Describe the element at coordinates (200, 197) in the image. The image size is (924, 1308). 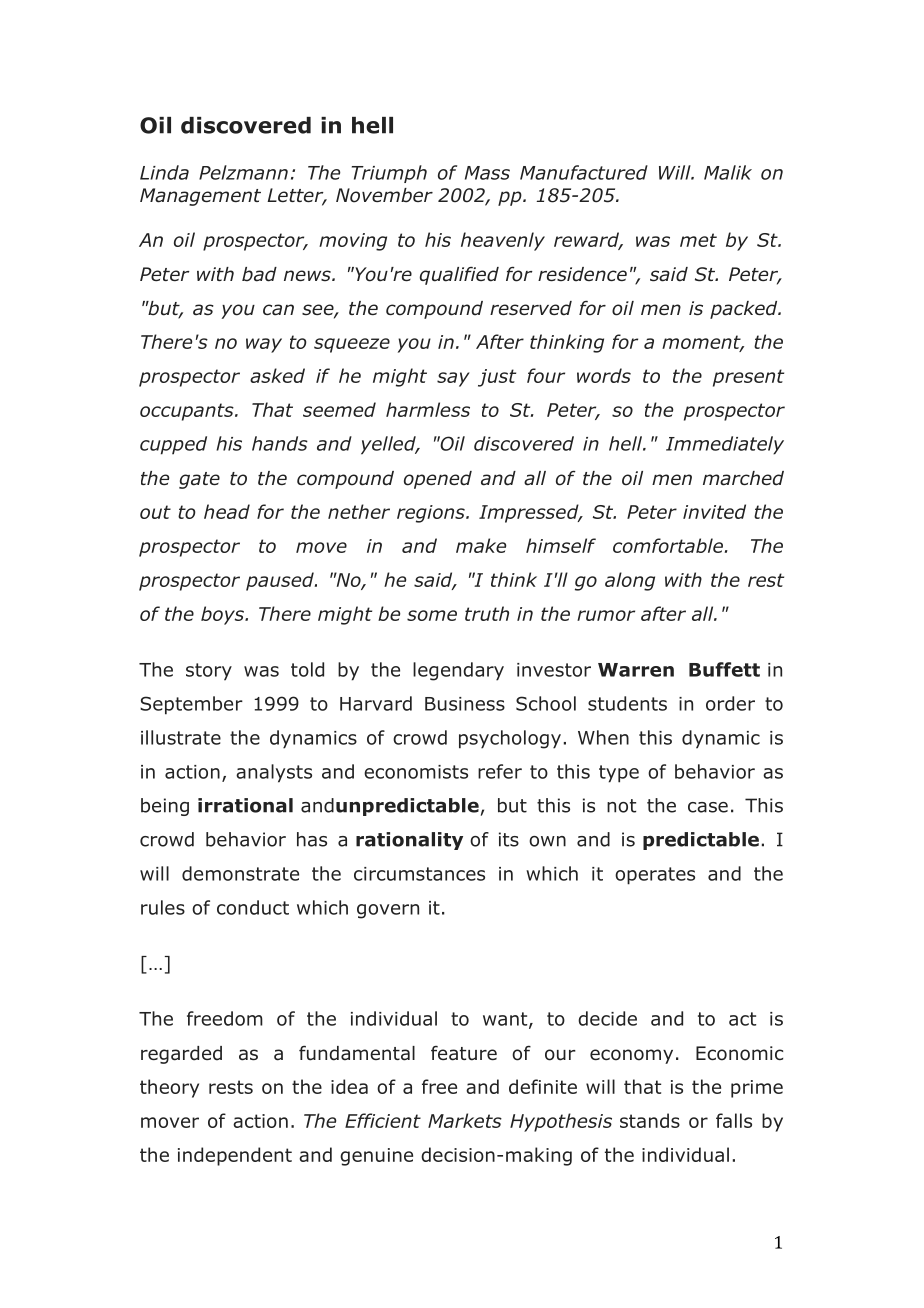
I see `Management` at that location.
